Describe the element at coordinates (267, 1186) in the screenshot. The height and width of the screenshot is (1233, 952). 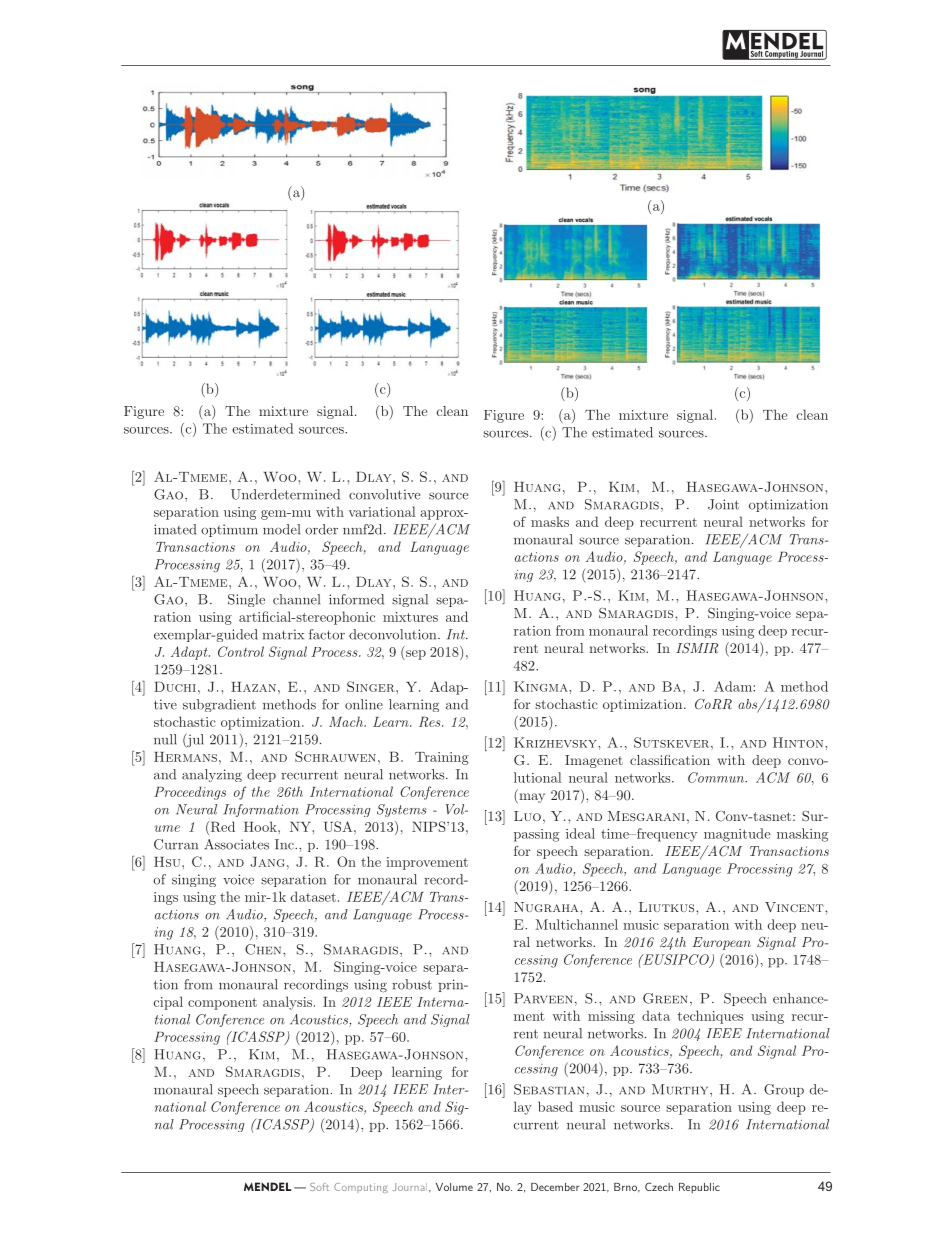
I see `MENDEL` at that location.
